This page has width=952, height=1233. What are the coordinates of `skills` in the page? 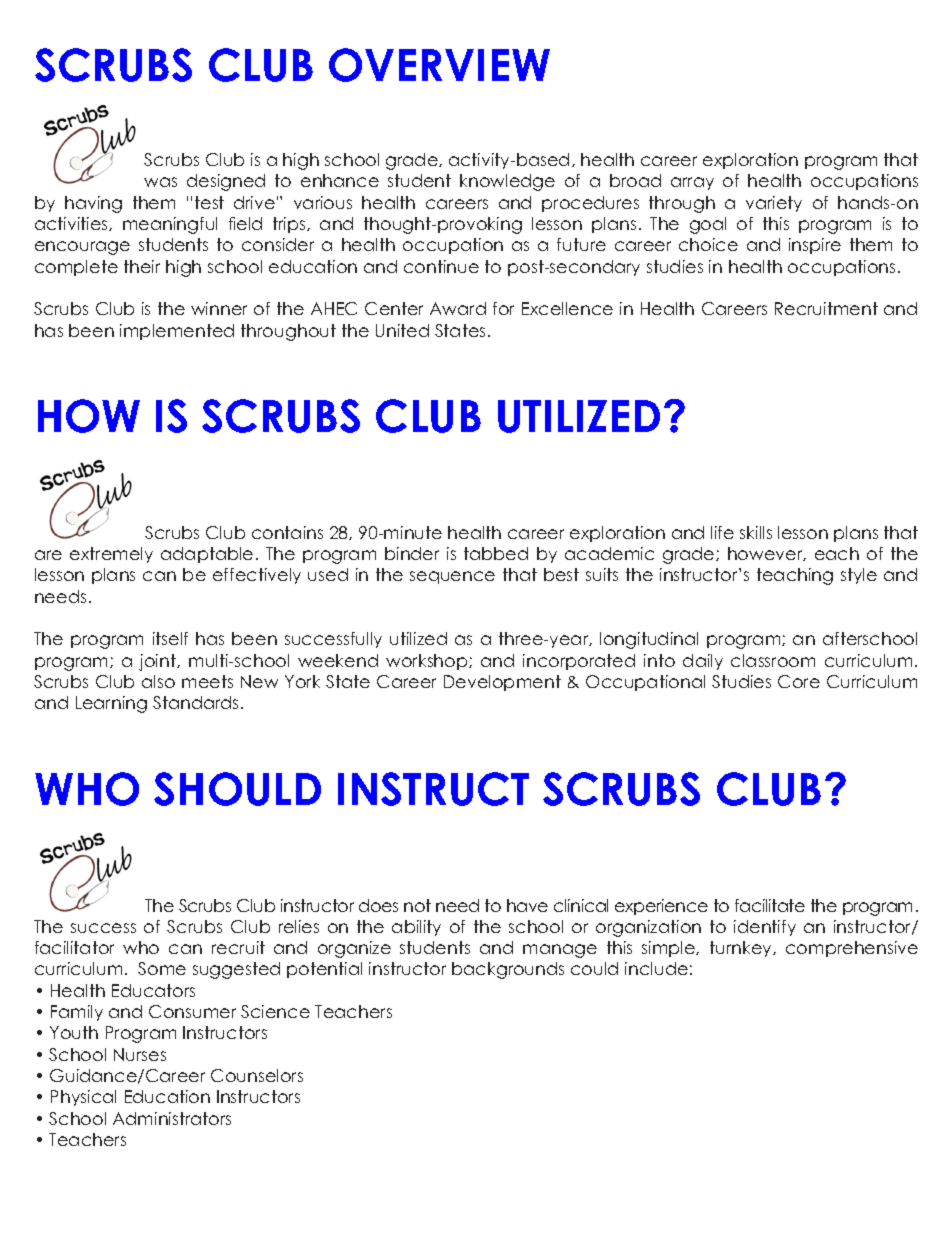 It's located at (756, 532).
